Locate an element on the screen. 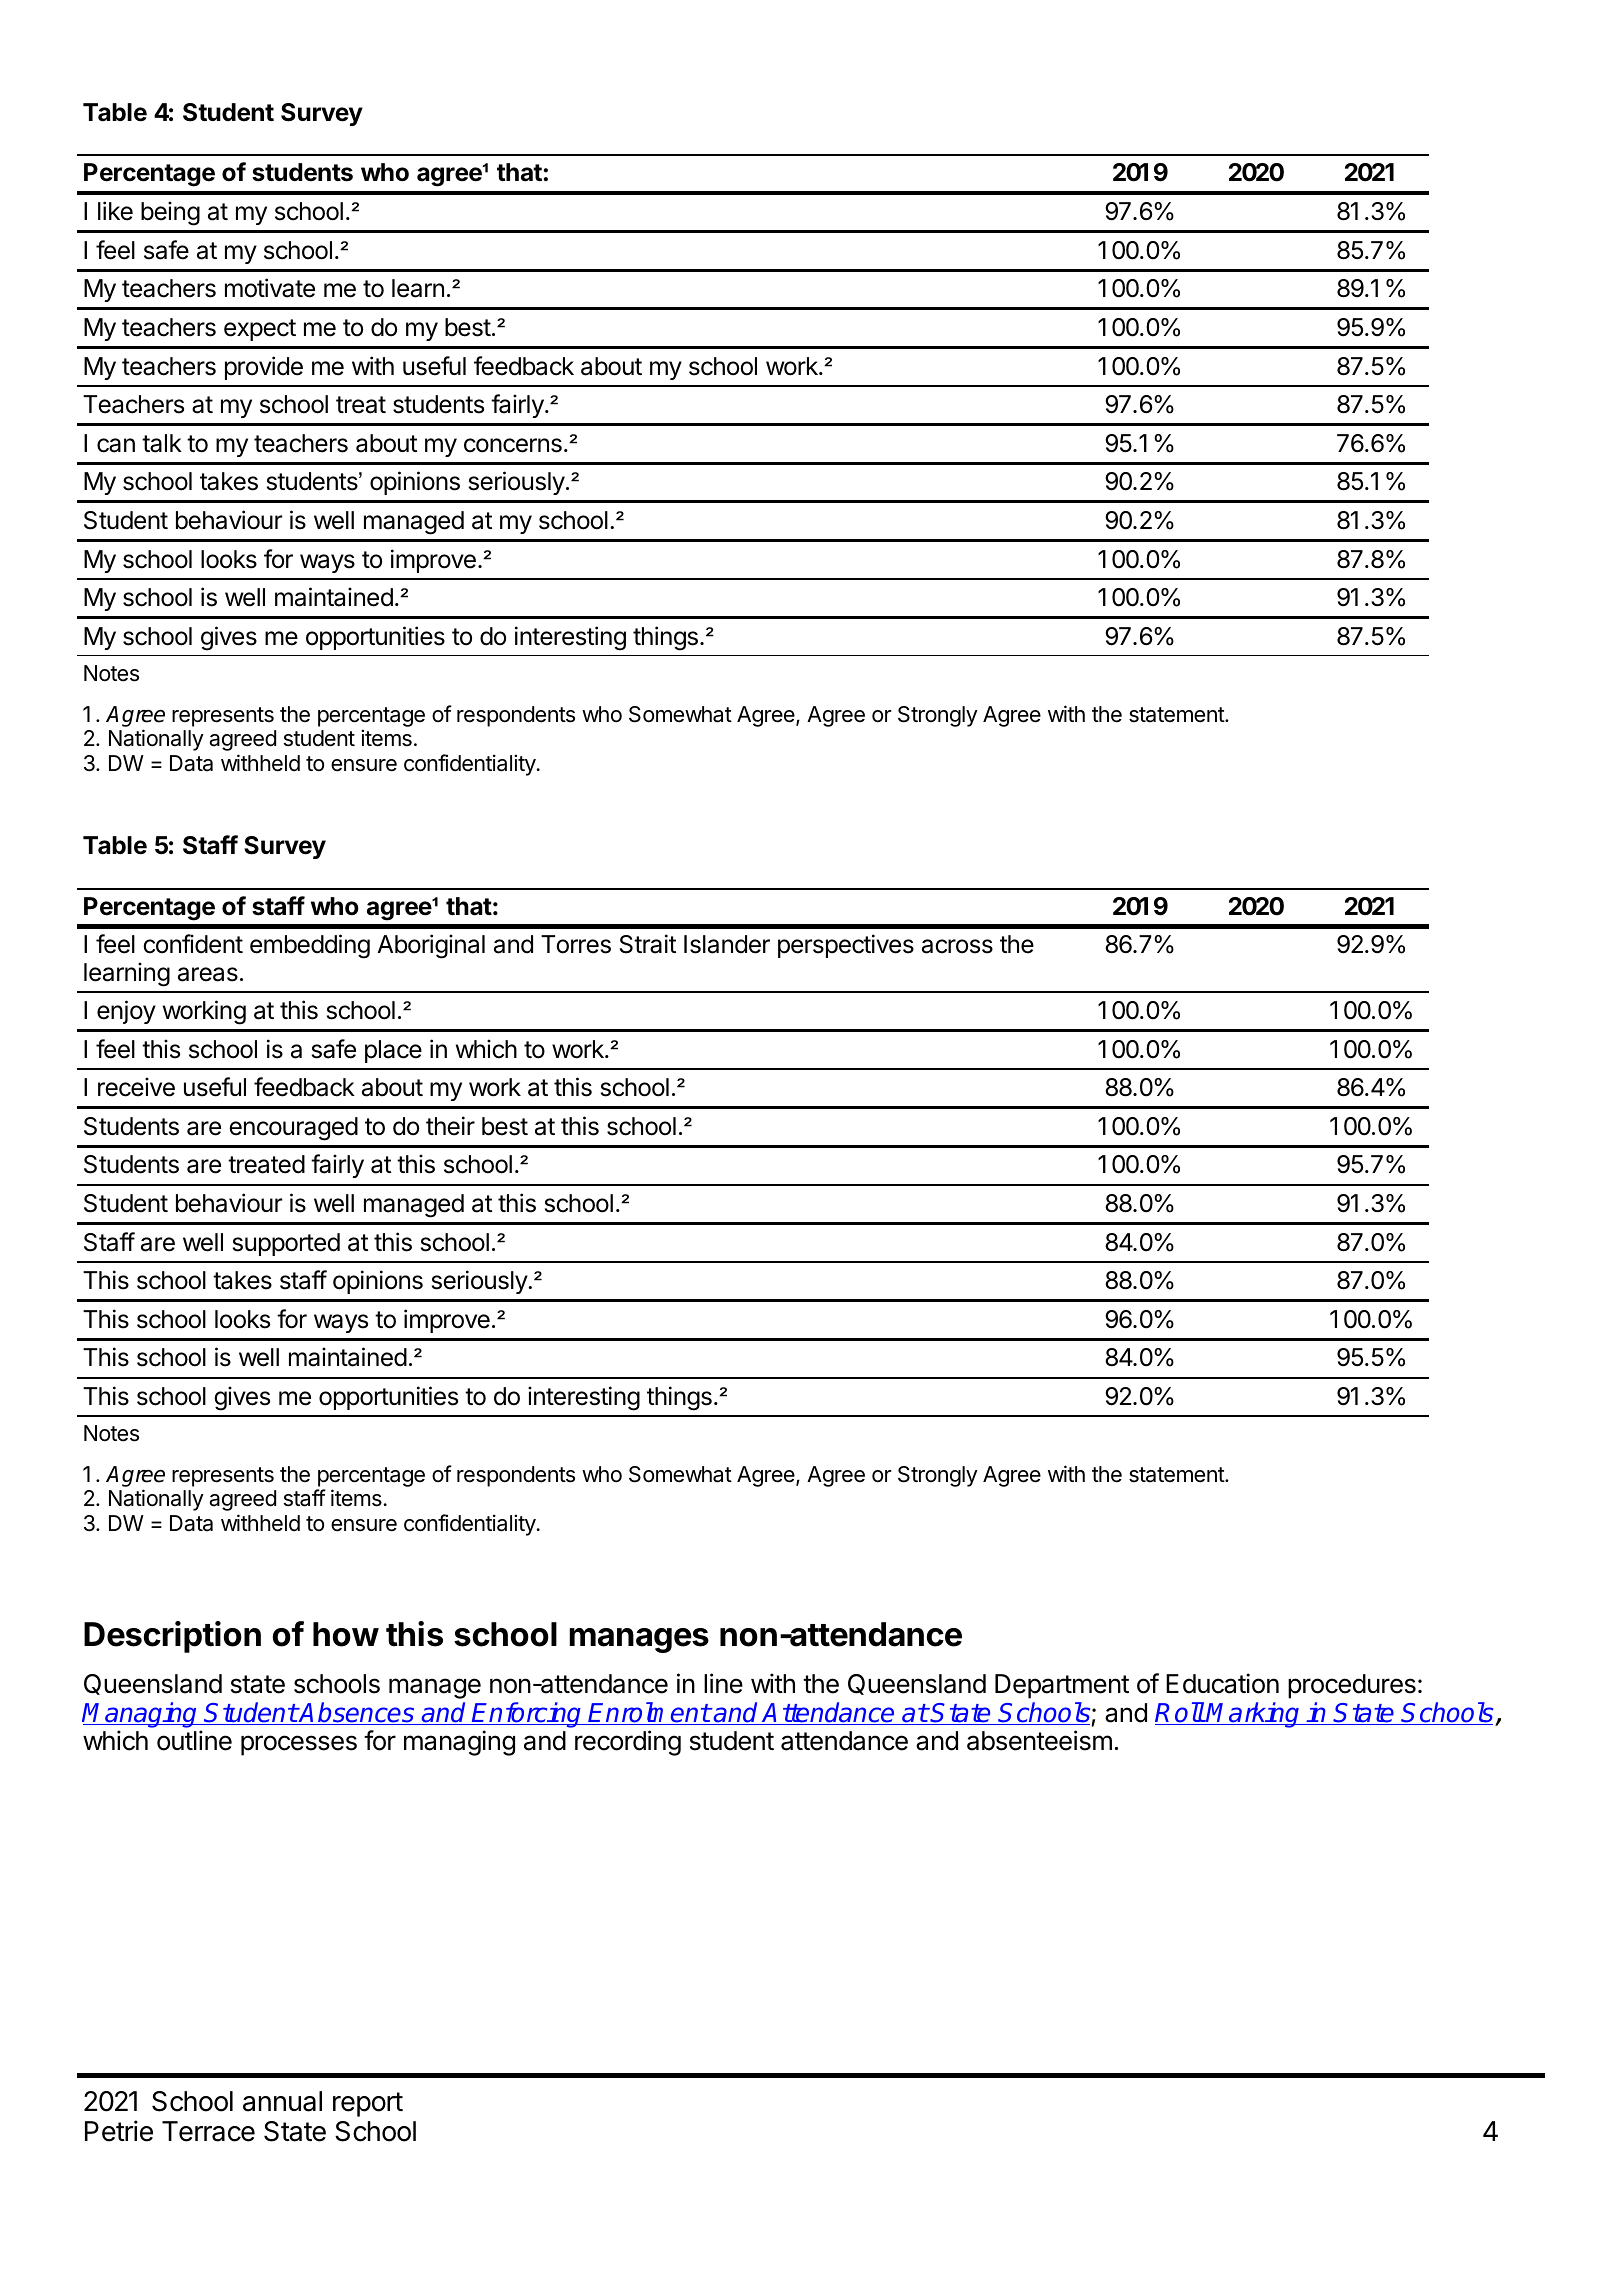  embedding is located at coordinates (310, 946).
